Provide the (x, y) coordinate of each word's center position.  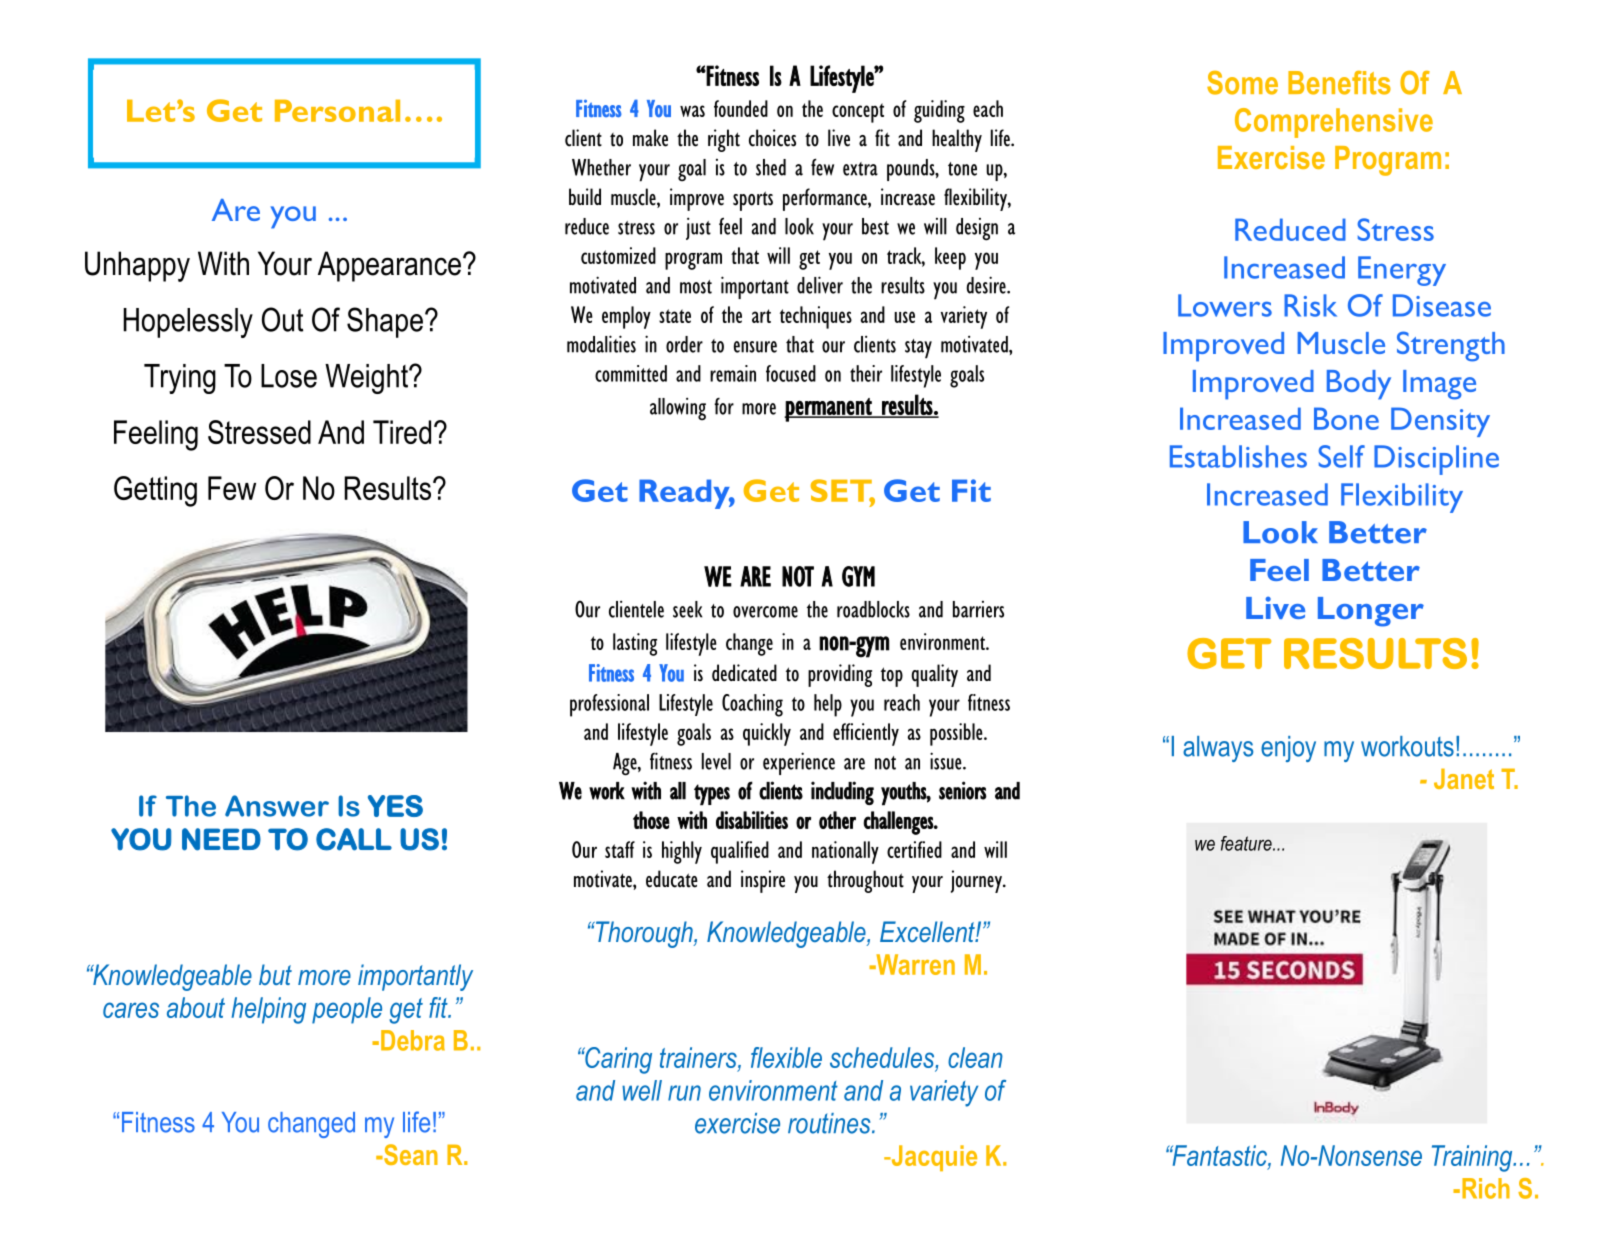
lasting (635, 644)
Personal (337, 110)
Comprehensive (1334, 123)
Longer (1371, 612)
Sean (410, 1154)
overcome (765, 612)
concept (858, 113)
